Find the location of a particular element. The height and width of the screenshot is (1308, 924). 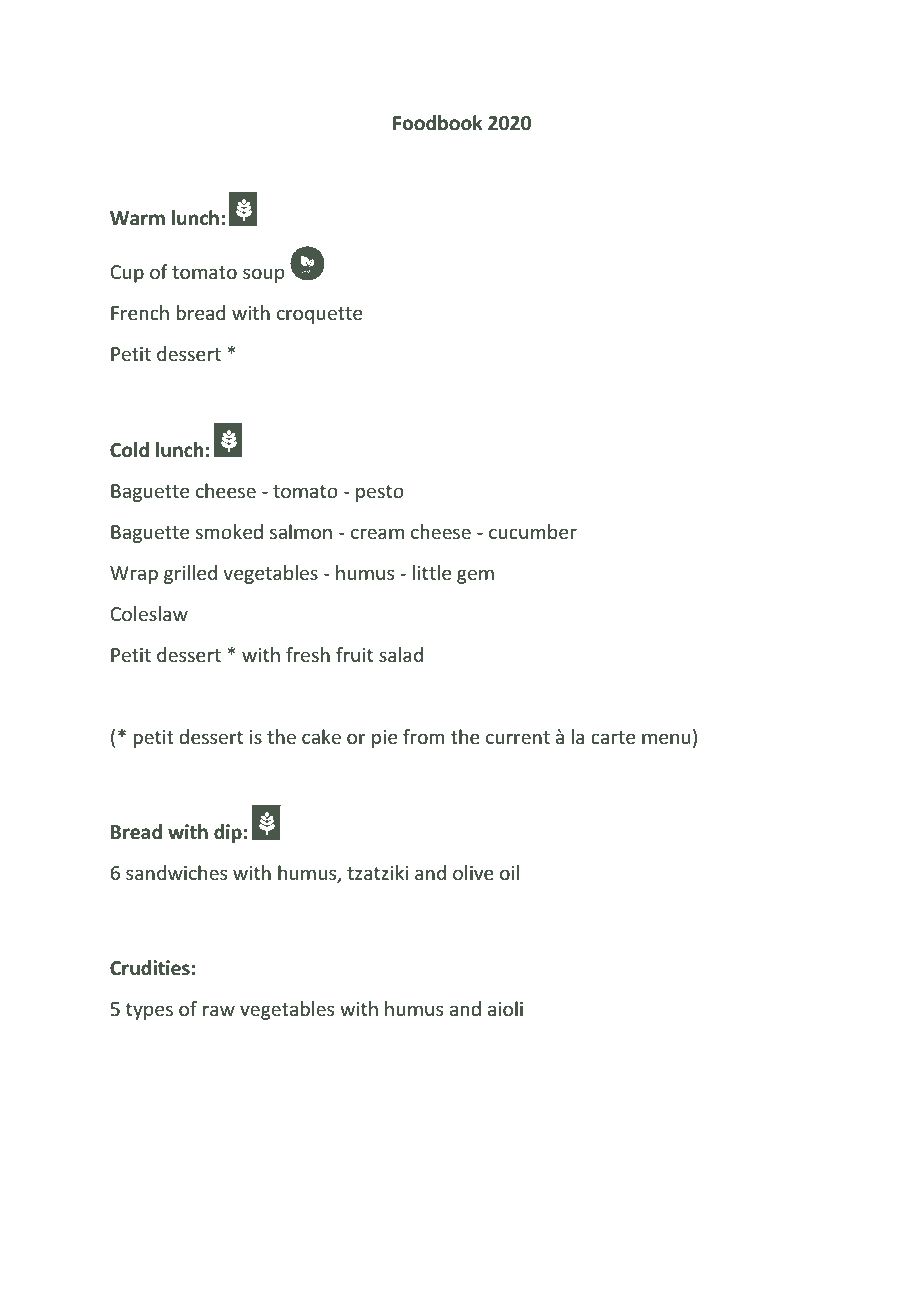

gem is located at coordinates (475, 576).
